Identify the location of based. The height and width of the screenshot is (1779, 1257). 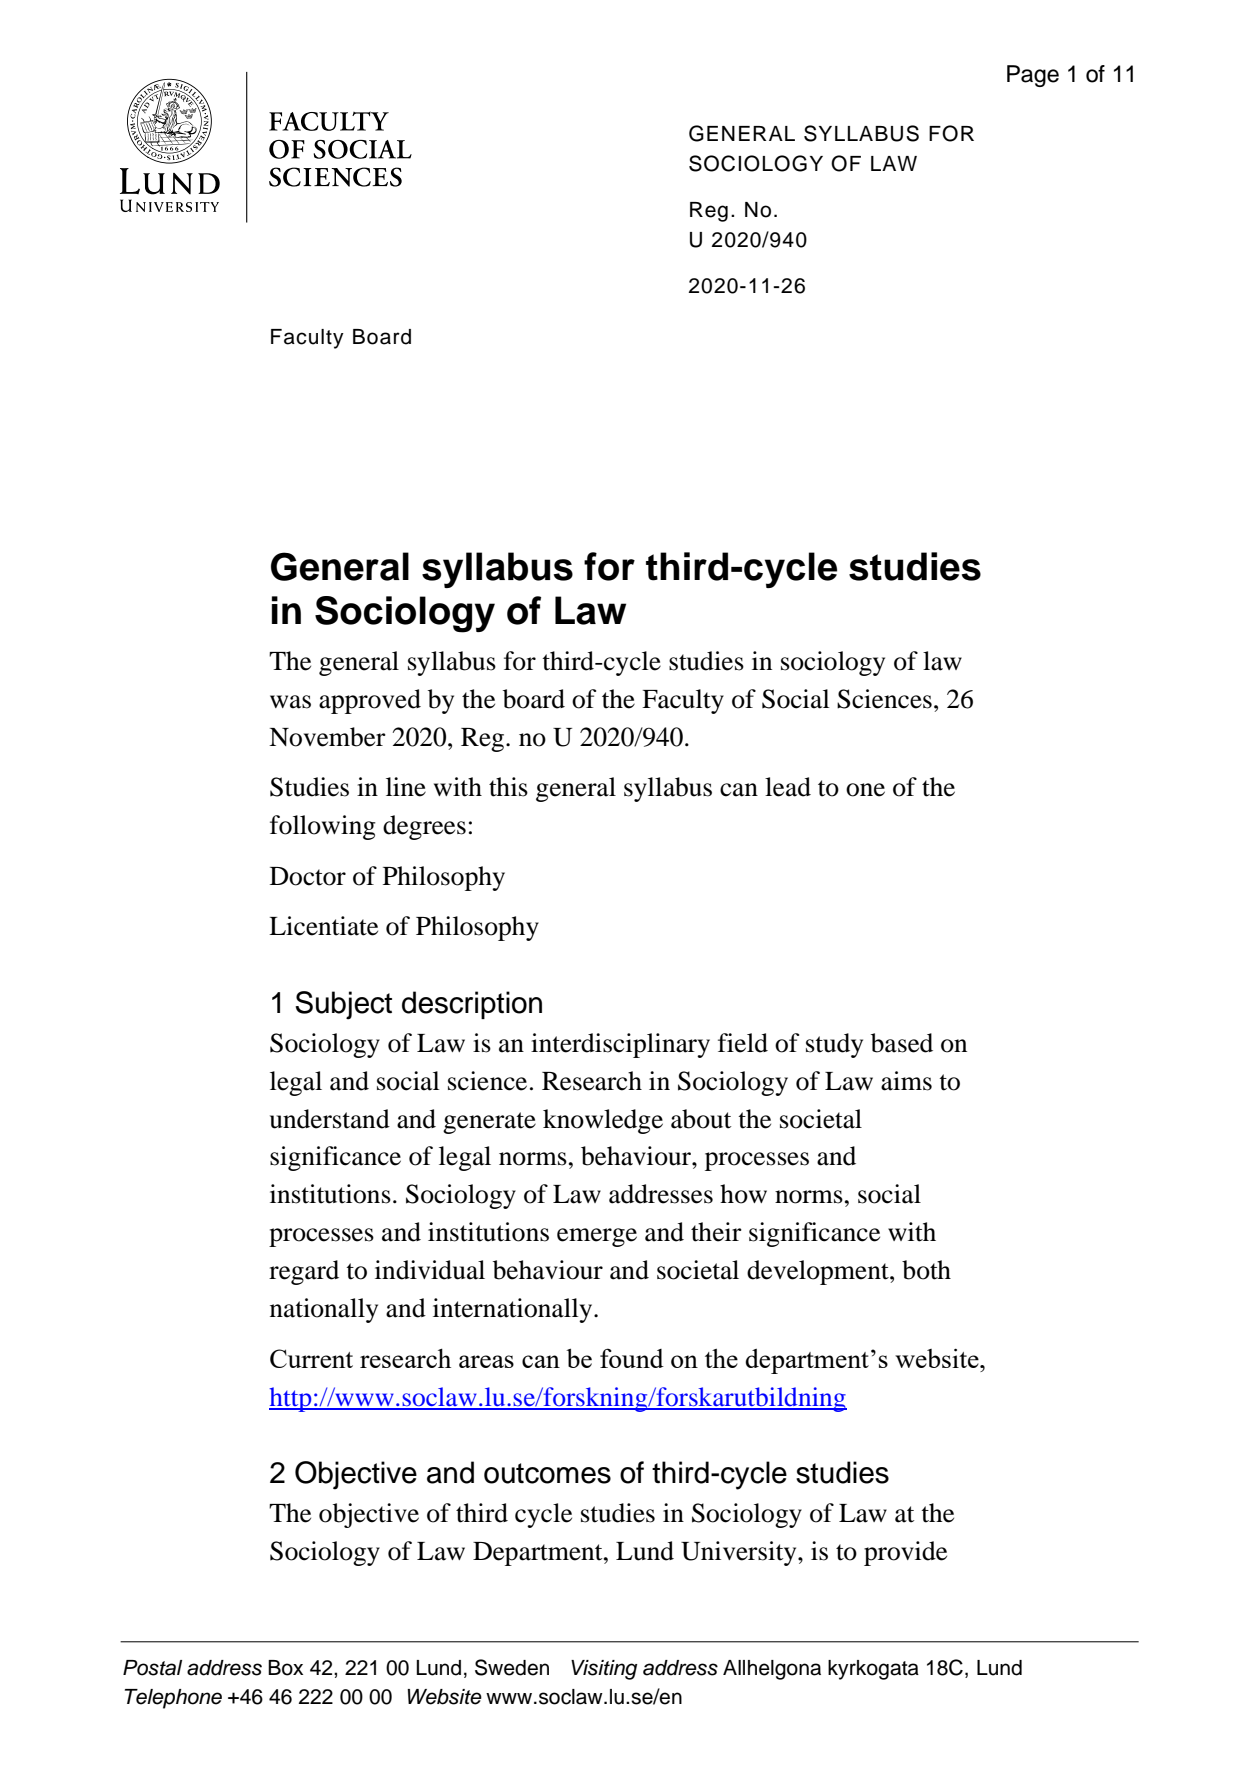
(902, 1043).
